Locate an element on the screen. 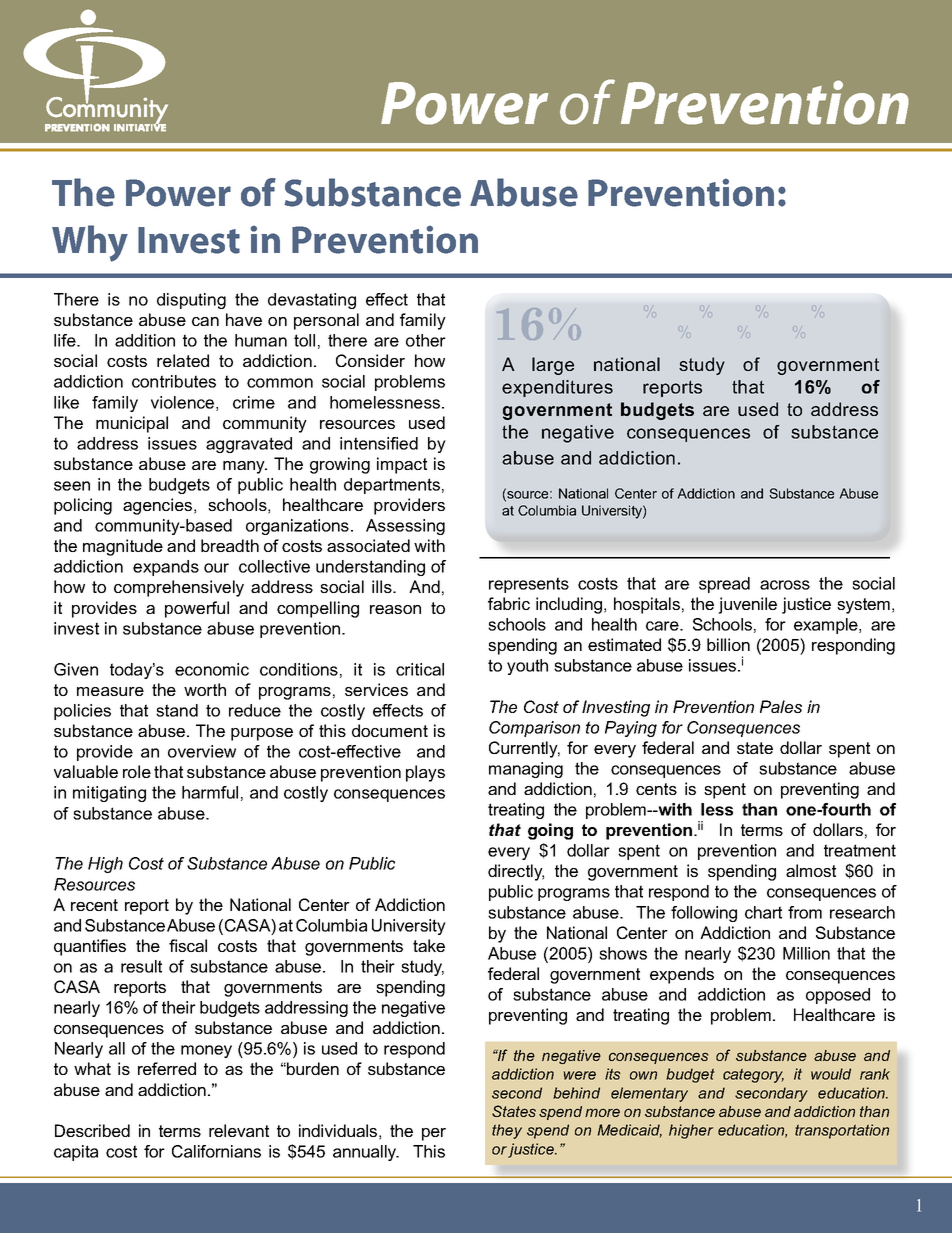 The height and width of the screenshot is (1233, 952). Californians is located at coordinates (216, 1151).
